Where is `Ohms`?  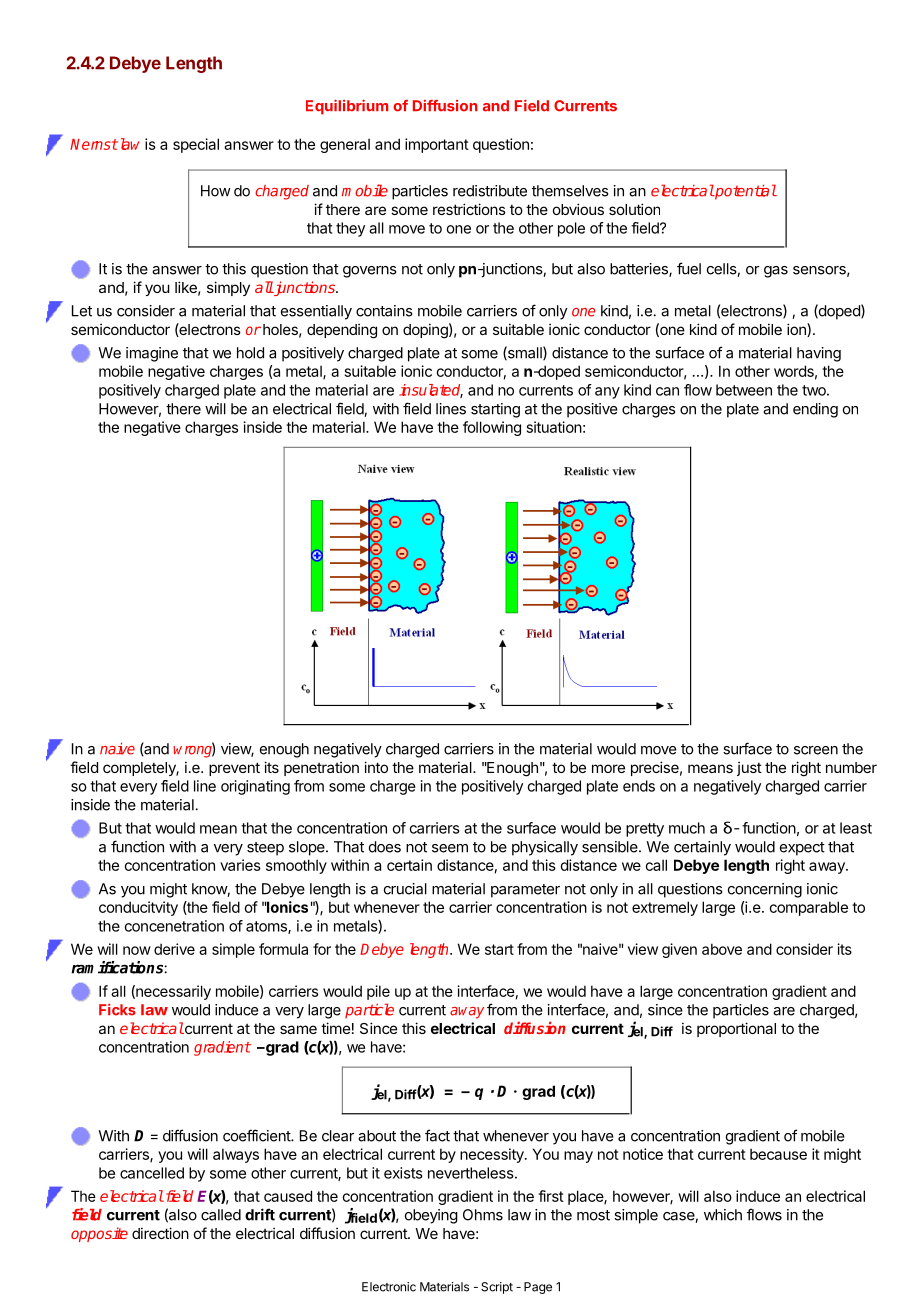
Ohms is located at coordinates (483, 1215).
